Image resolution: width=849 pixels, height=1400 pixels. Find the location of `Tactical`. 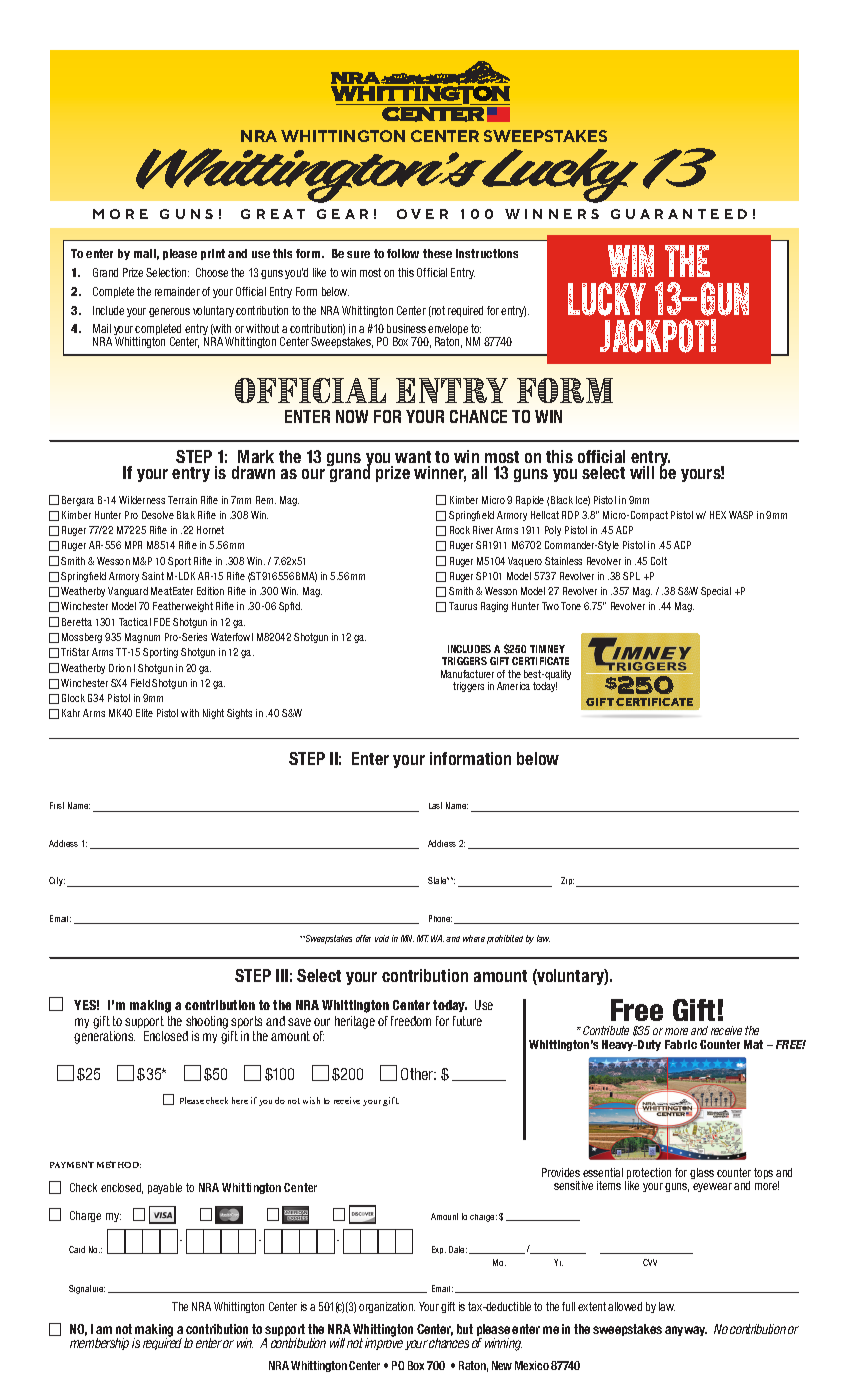

Tactical is located at coordinates (135, 622).
